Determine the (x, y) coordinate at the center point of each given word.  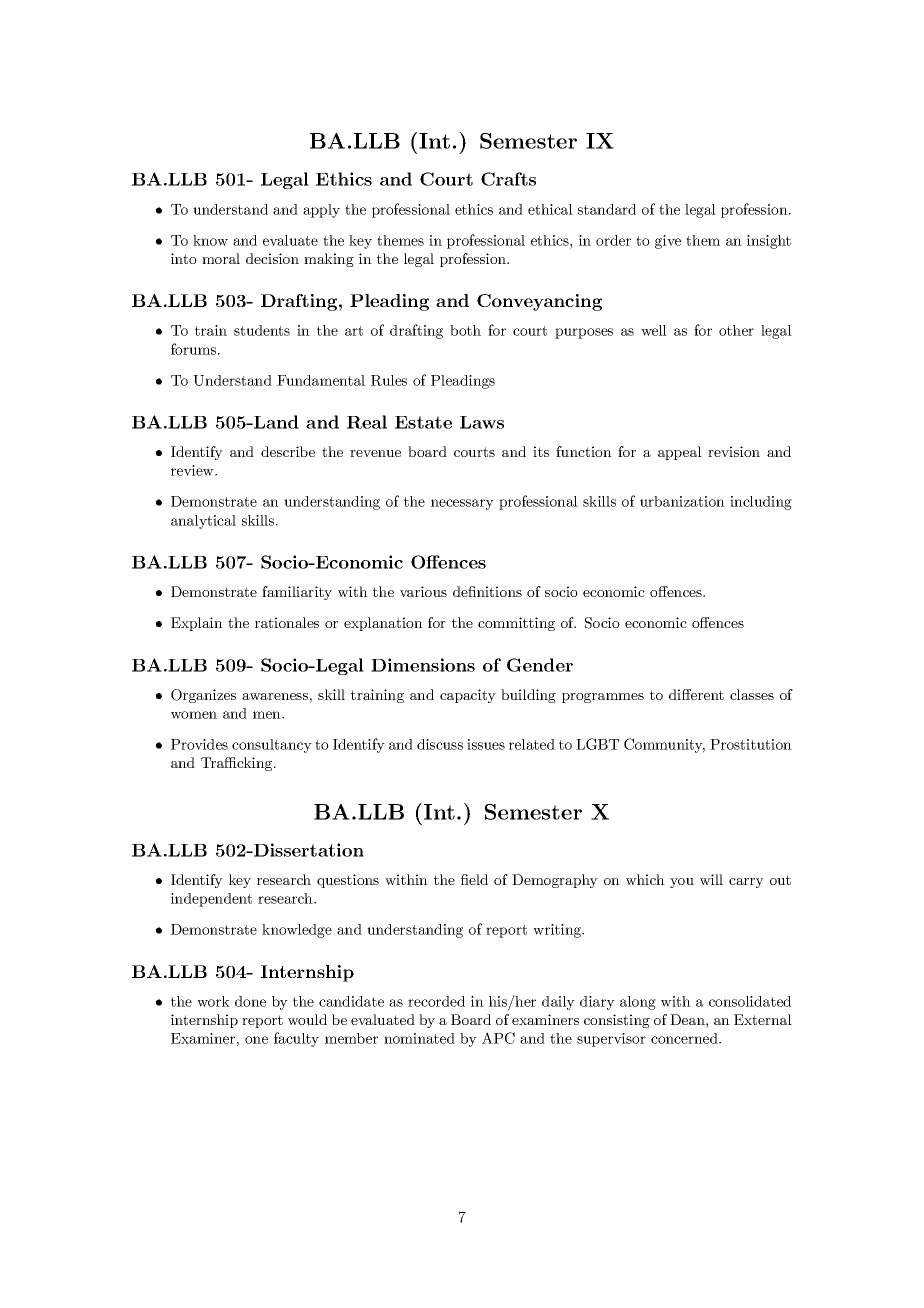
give (668, 242)
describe (288, 451)
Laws (482, 422)
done (250, 1001)
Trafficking (238, 764)
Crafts (508, 179)
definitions (487, 591)
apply (321, 211)
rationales (287, 622)
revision (734, 451)
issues (486, 744)
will (711, 879)
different (696, 694)
